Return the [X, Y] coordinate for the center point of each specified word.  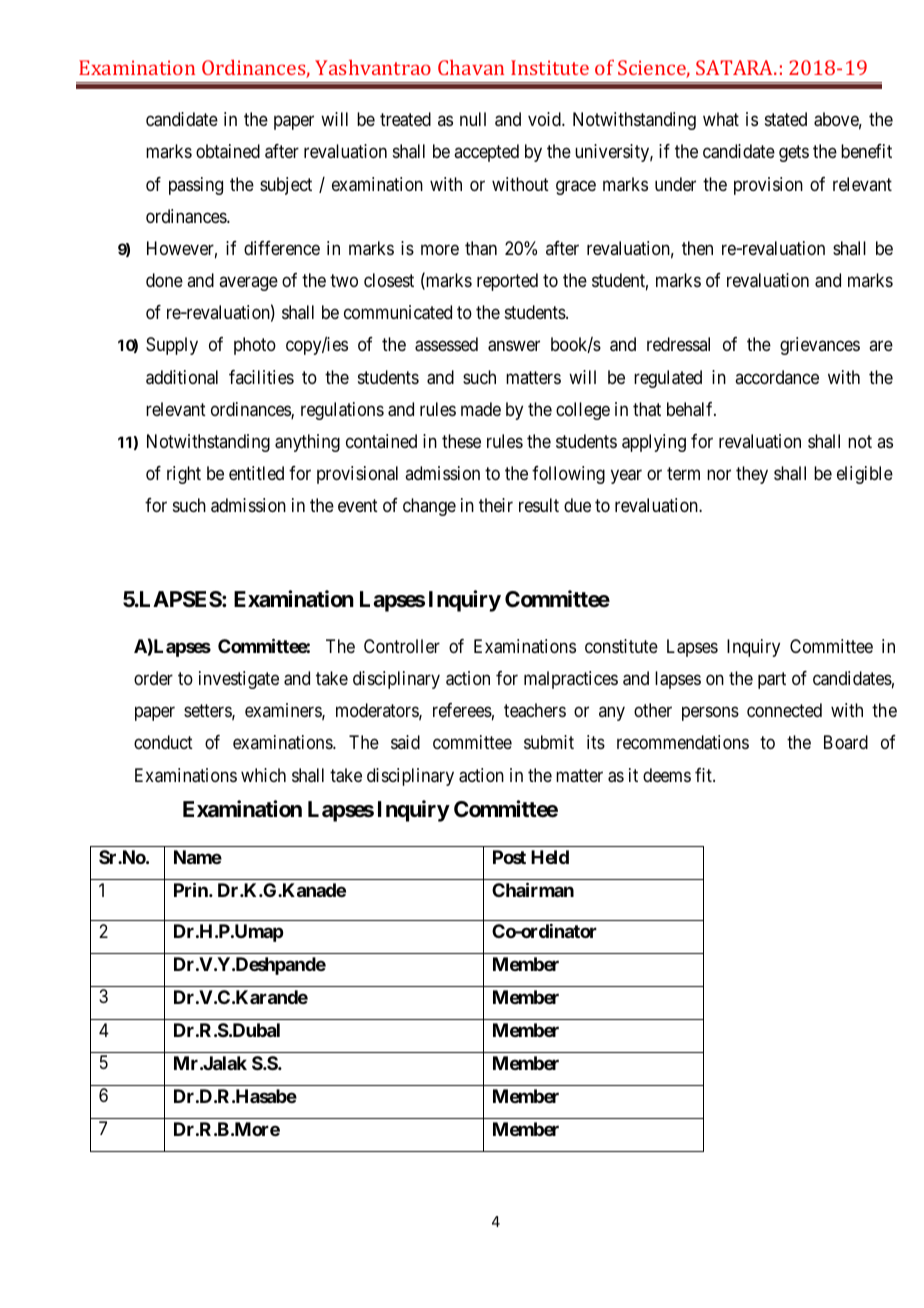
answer [514, 346]
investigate [239, 680]
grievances [820, 346]
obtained [228, 151]
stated [786, 119]
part [772, 680]
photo [255, 346]
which [263, 775]
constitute [621, 646]
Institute [550, 67]
